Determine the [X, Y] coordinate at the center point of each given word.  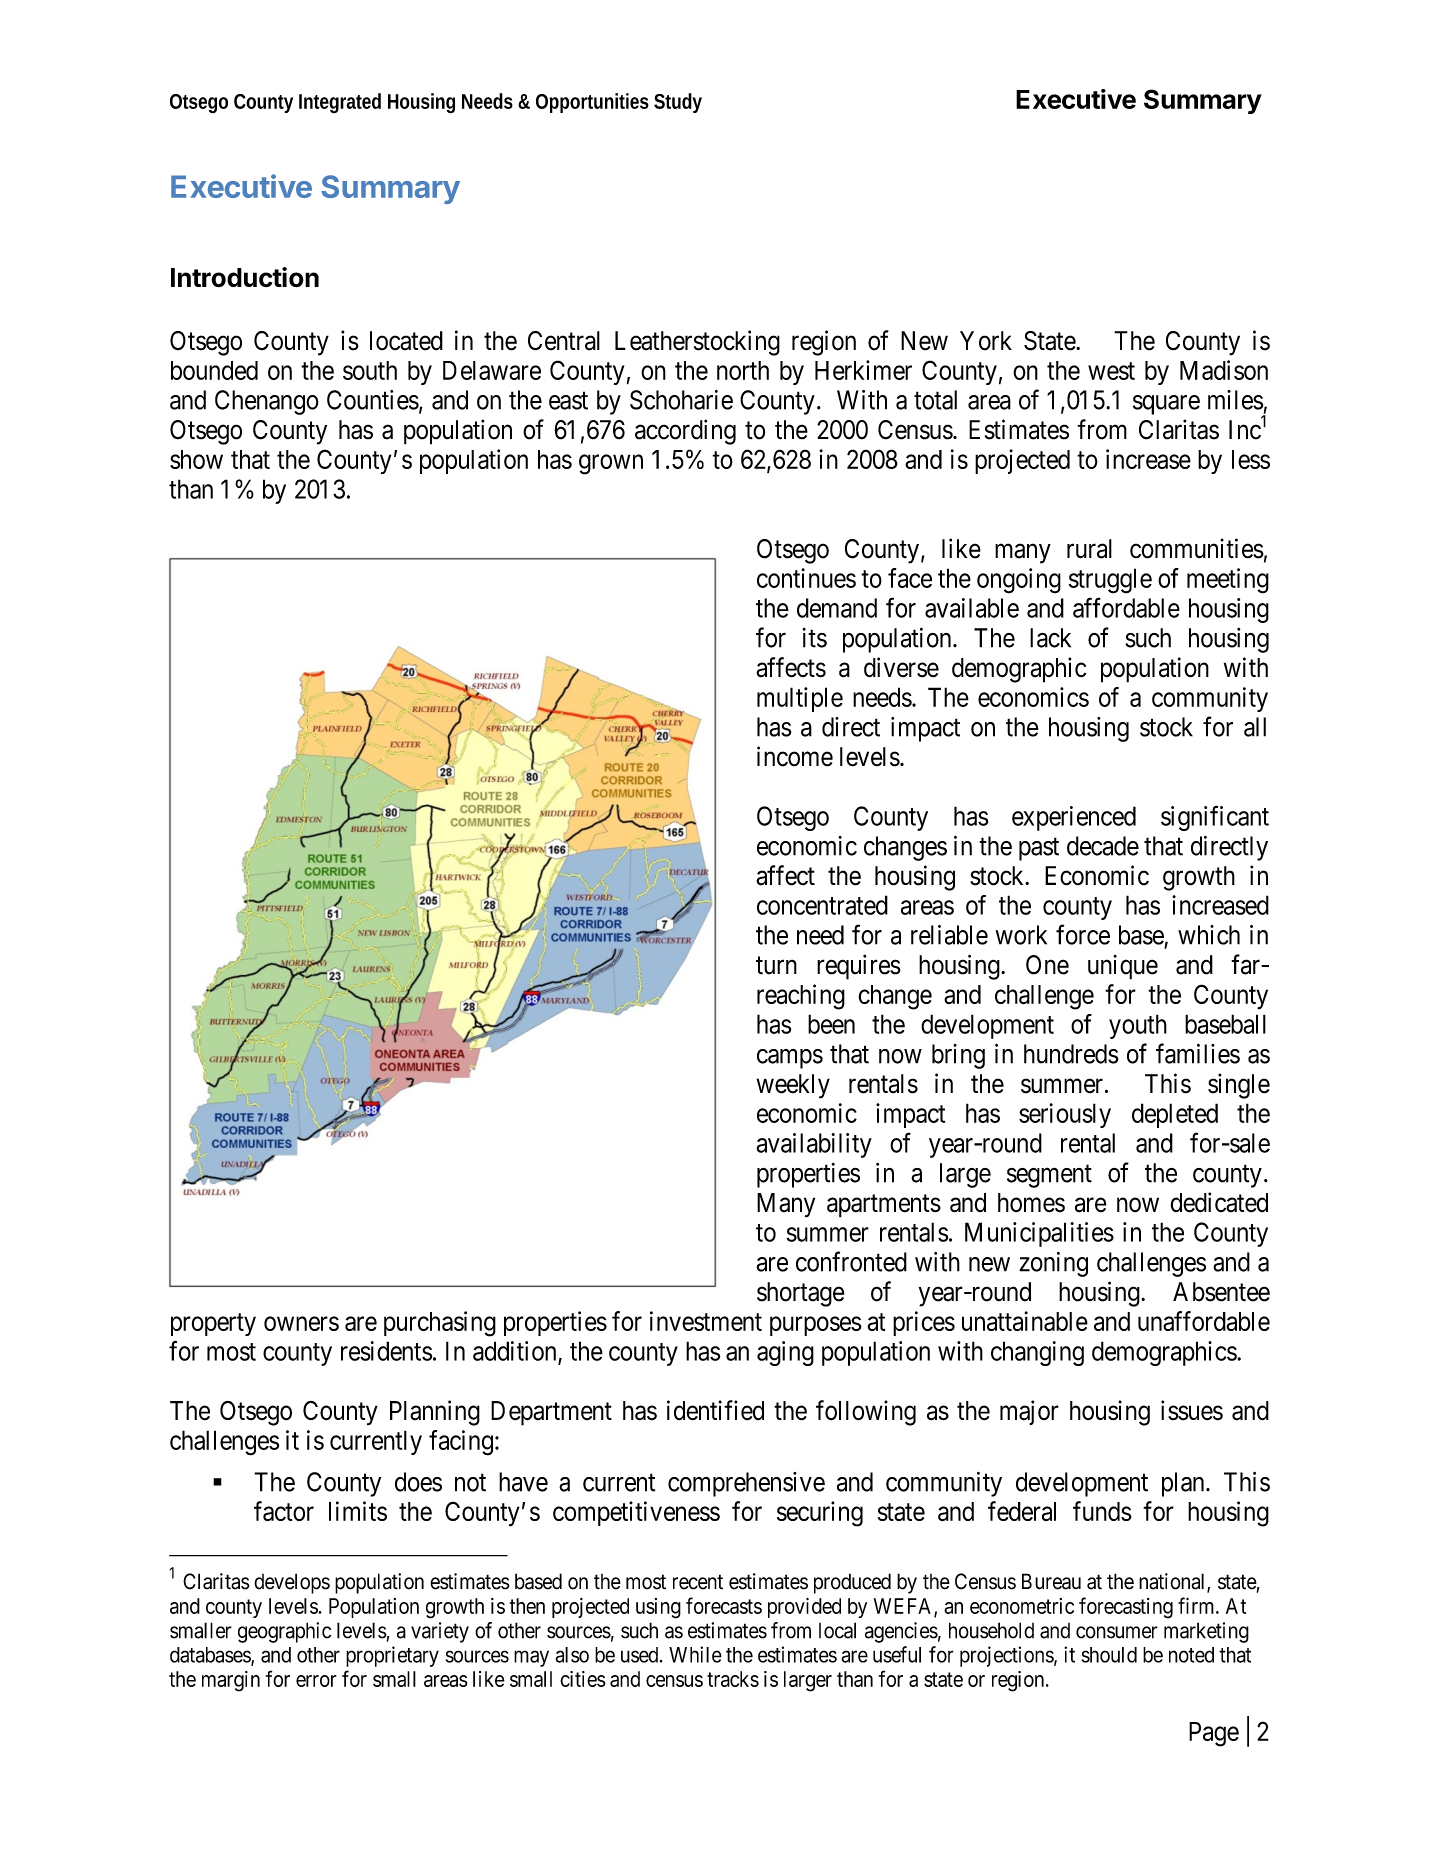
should [1109, 1655]
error [316, 1681]
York [986, 341]
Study [678, 103]
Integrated [340, 103]
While [695, 1654]
